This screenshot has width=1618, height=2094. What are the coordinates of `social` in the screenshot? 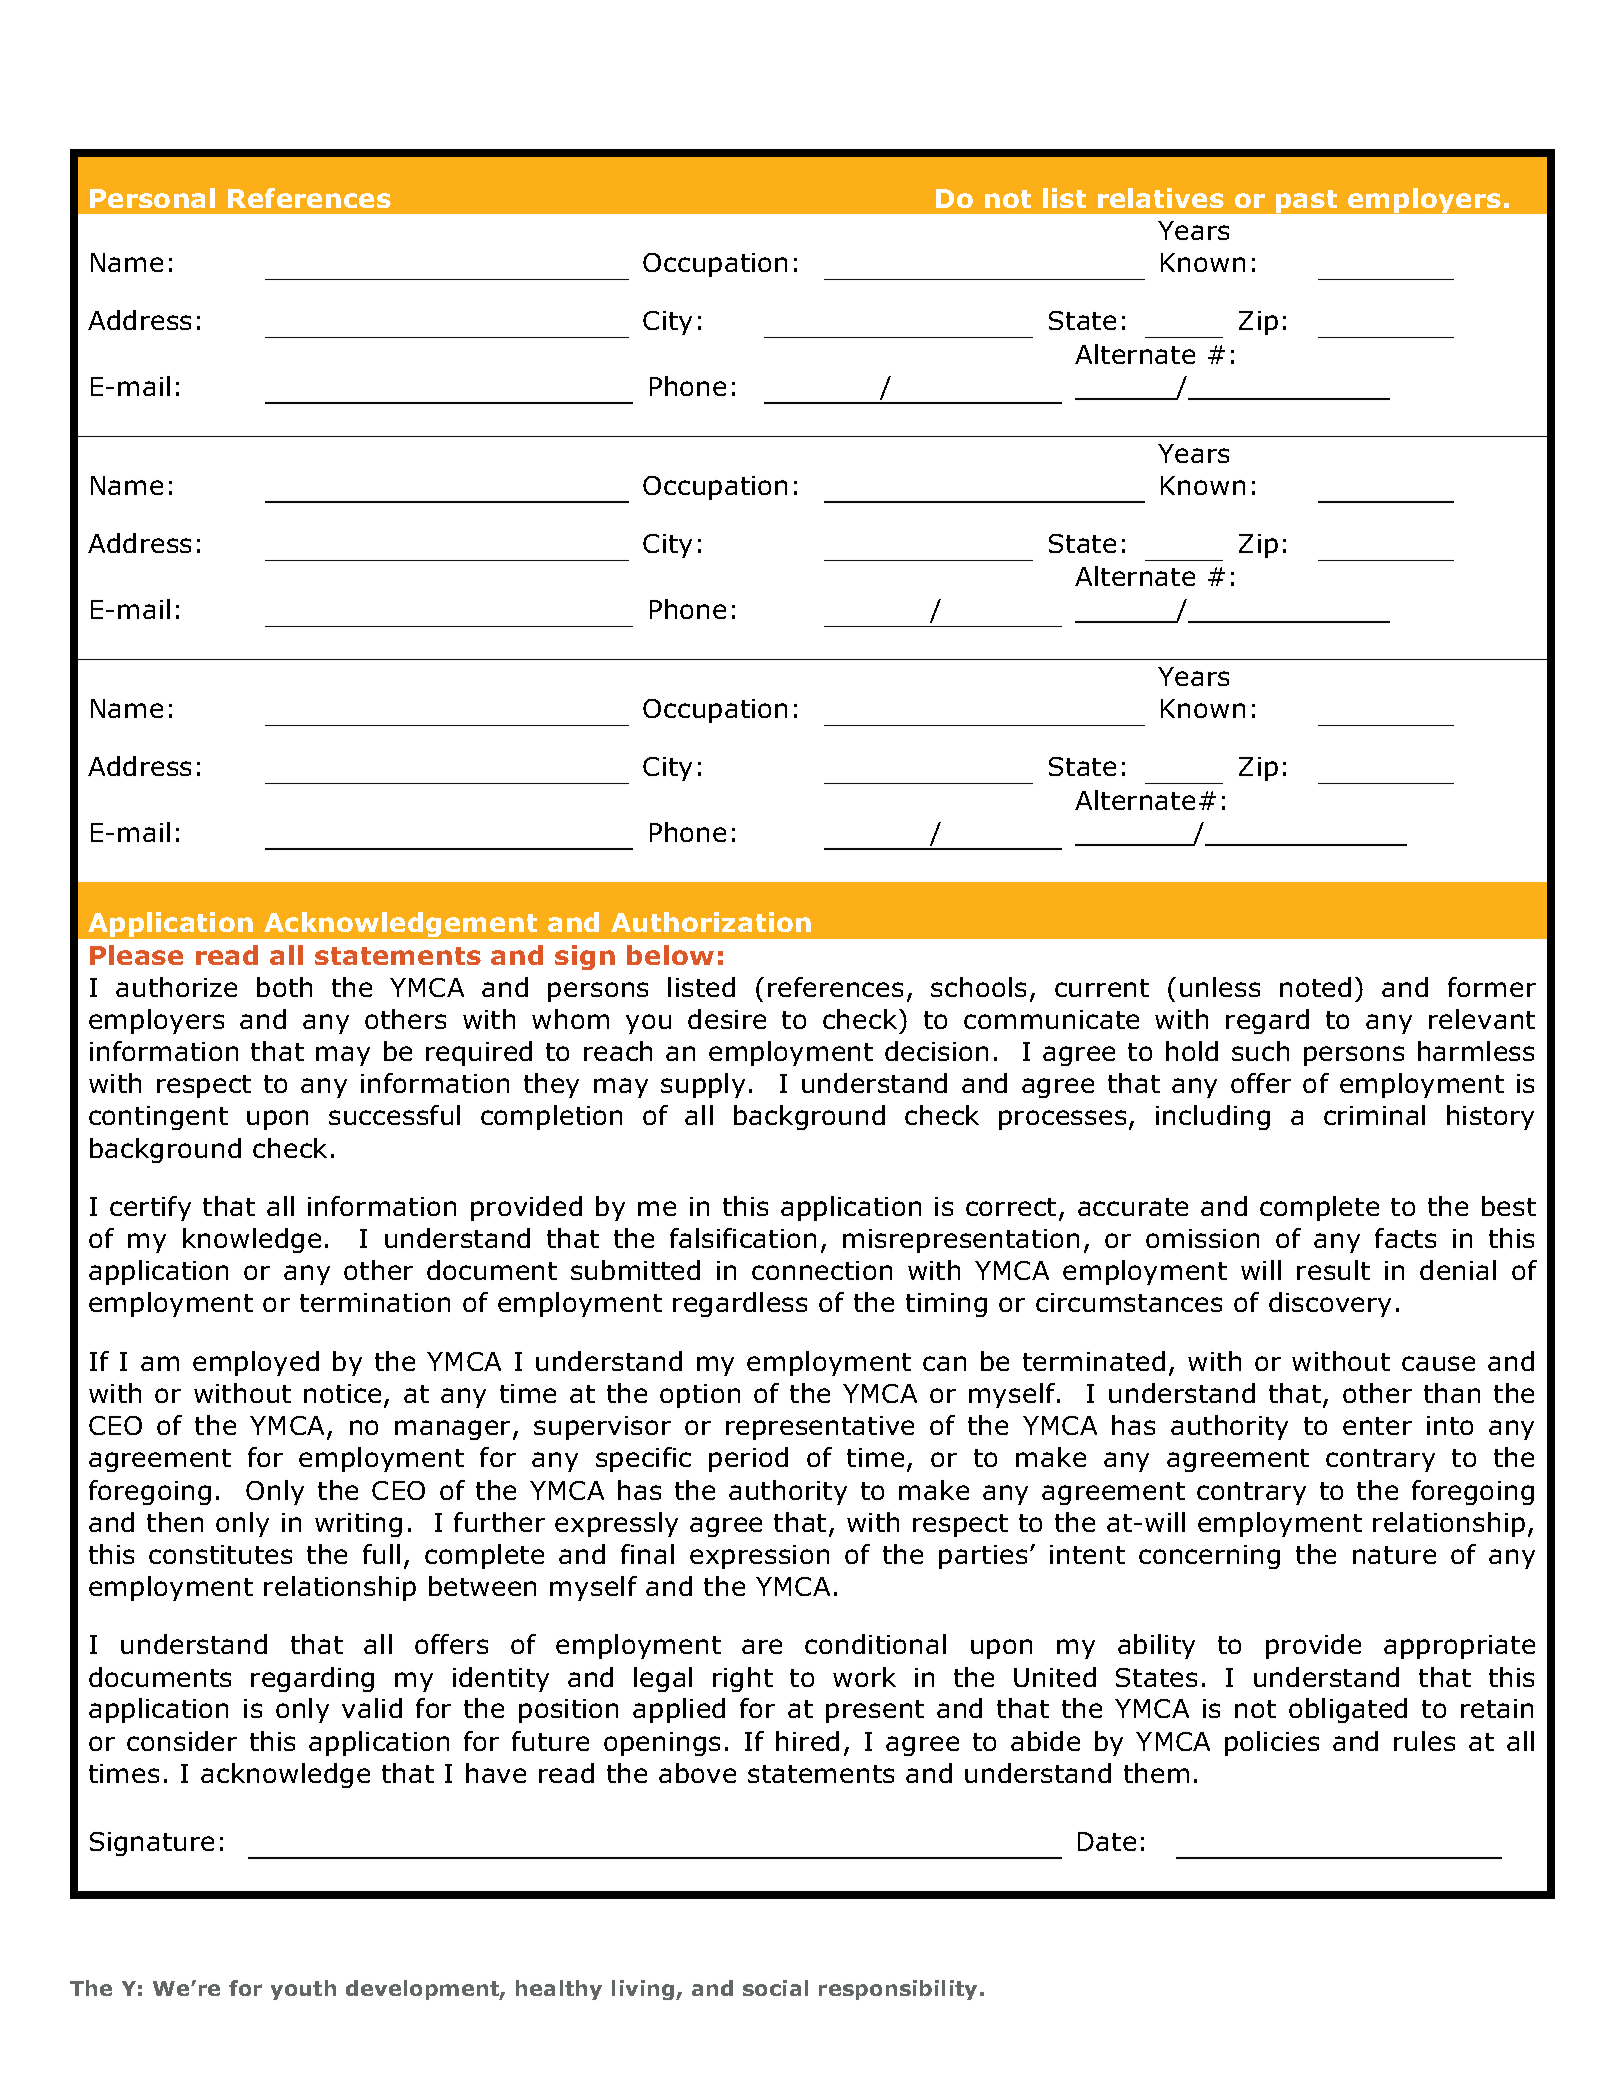 It's located at (775, 1988).
